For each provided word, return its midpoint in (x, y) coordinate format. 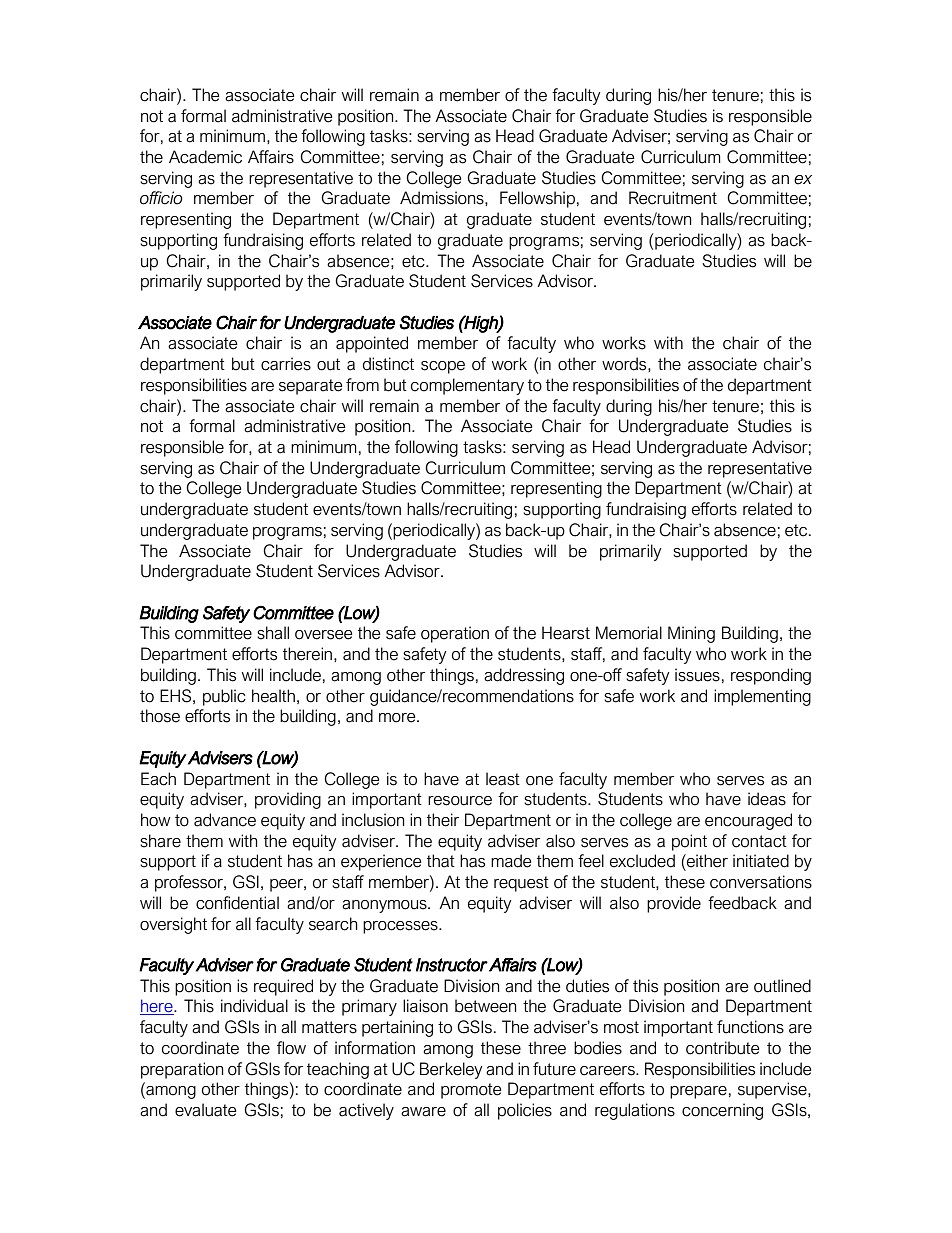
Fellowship (537, 199)
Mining (691, 634)
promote (471, 1091)
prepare (698, 1092)
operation (455, 634)
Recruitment (673, 198)
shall (273, 633)
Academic (205, 157)
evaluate (205, 1110)
